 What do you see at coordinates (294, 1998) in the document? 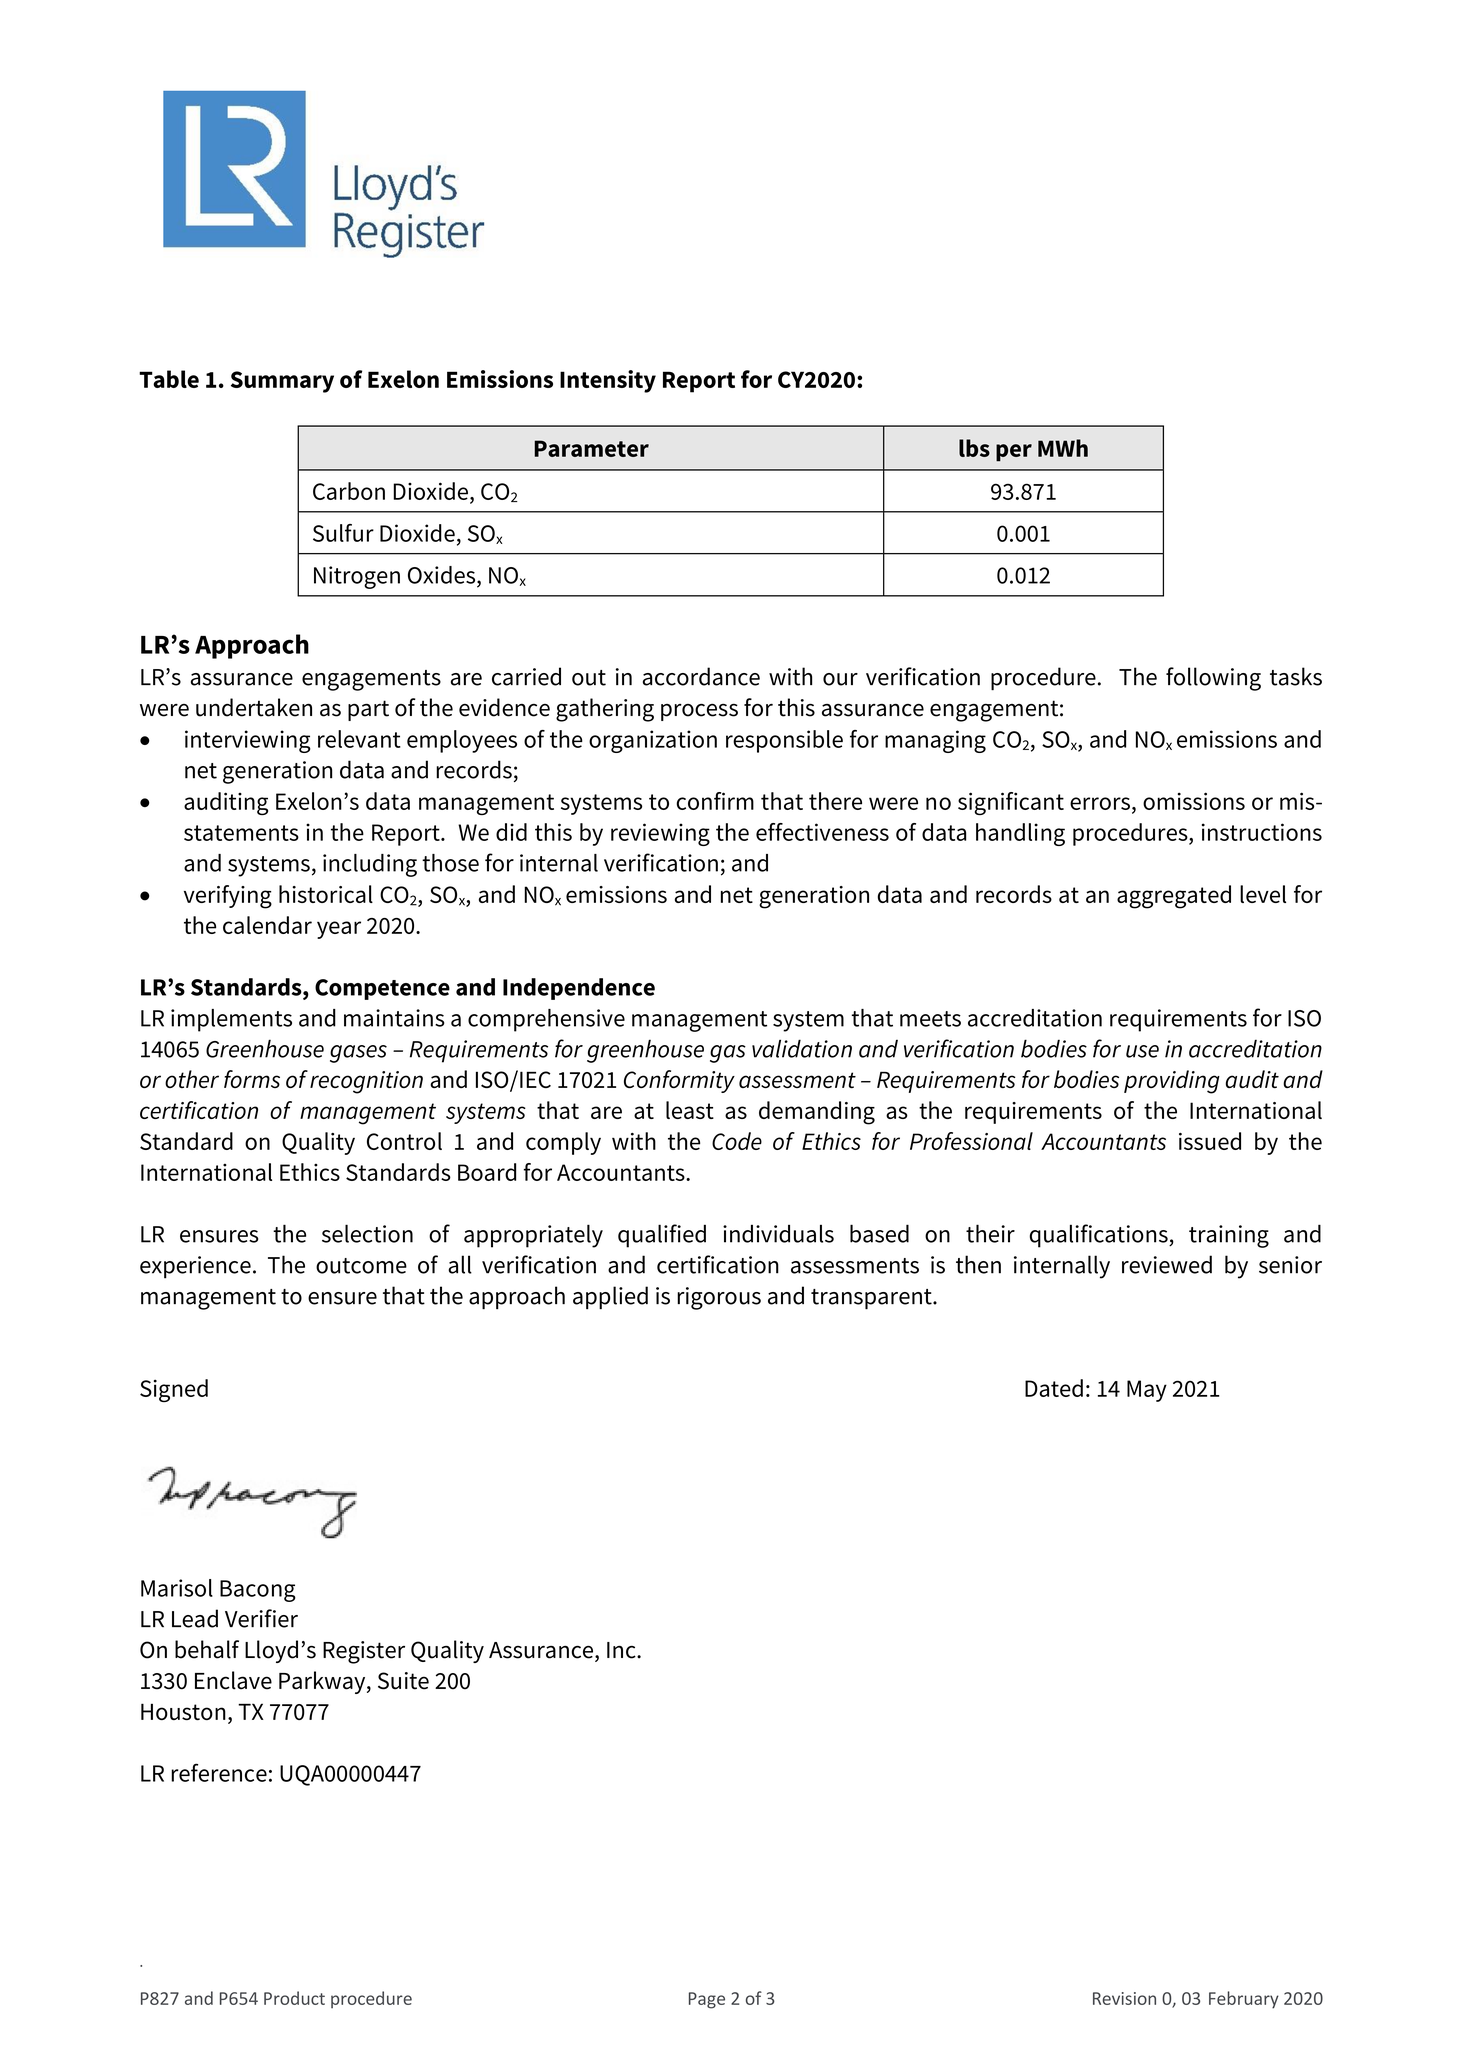
I see `Product` at bounding box center [294, 1998].
